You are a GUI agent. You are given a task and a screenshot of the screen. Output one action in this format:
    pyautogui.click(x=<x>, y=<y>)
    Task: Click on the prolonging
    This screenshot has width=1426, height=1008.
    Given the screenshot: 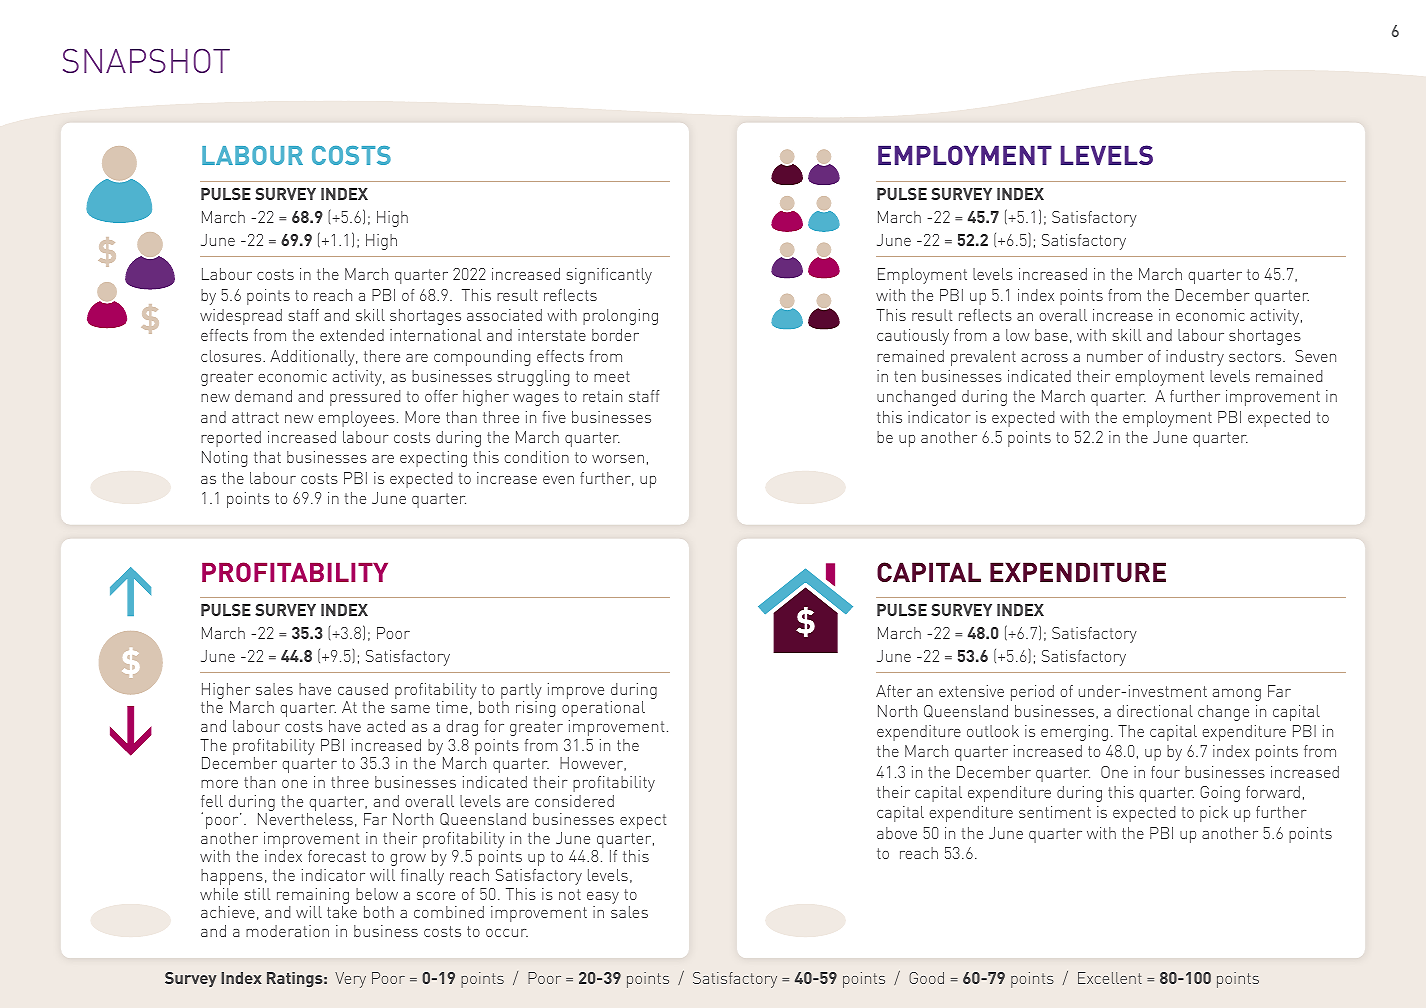 What is the action you would take?
    pyautogui.click(x=620, y=317)
